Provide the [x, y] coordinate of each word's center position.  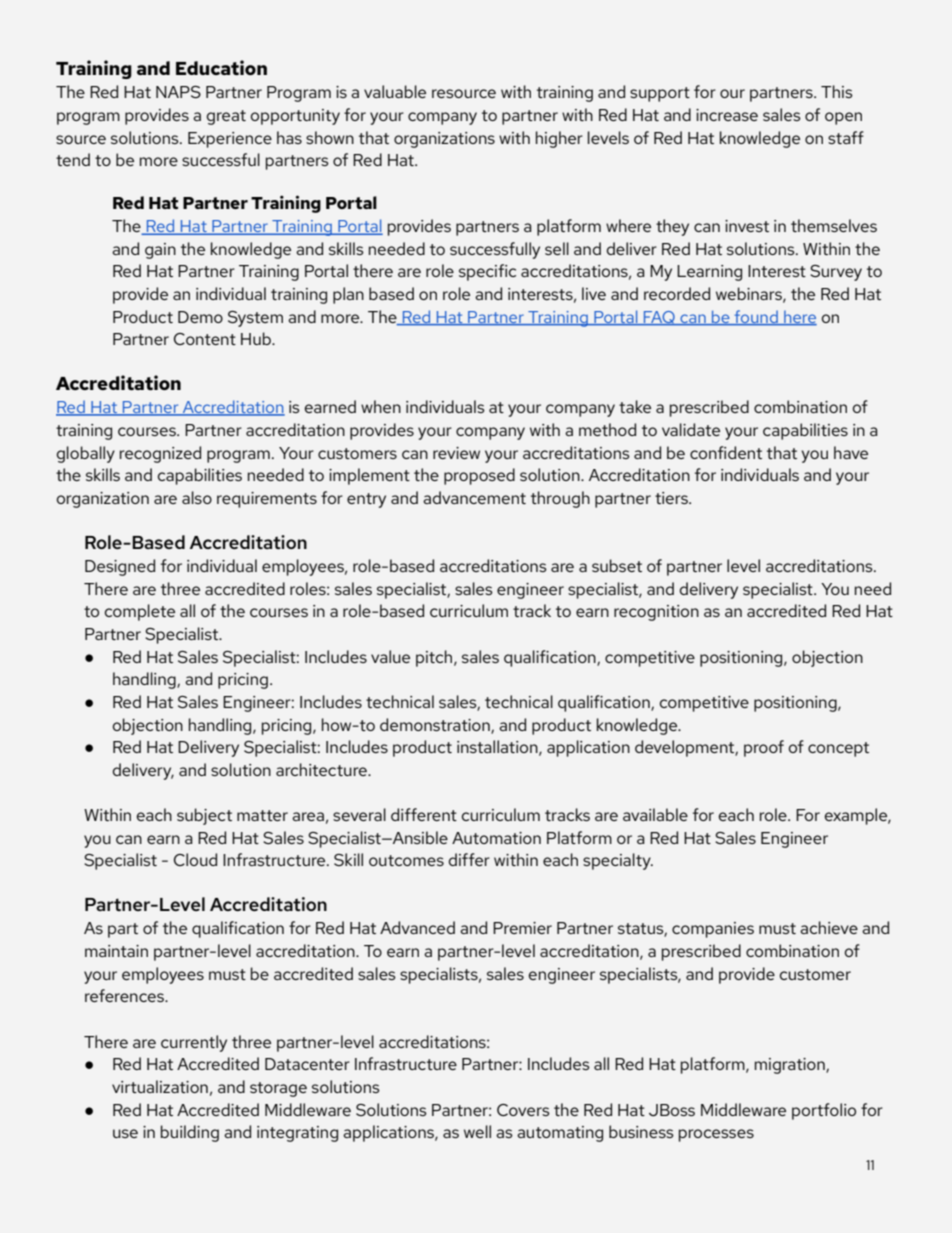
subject [204, 816]
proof [764, 748]
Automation [496, 838]
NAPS [178, 92]
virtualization [160, 1086]
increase [727, 115]
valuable [395, 91]
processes [716, 1135]
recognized [160, 454]
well [477, 1131]
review [456, 453]
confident [726, 452]
